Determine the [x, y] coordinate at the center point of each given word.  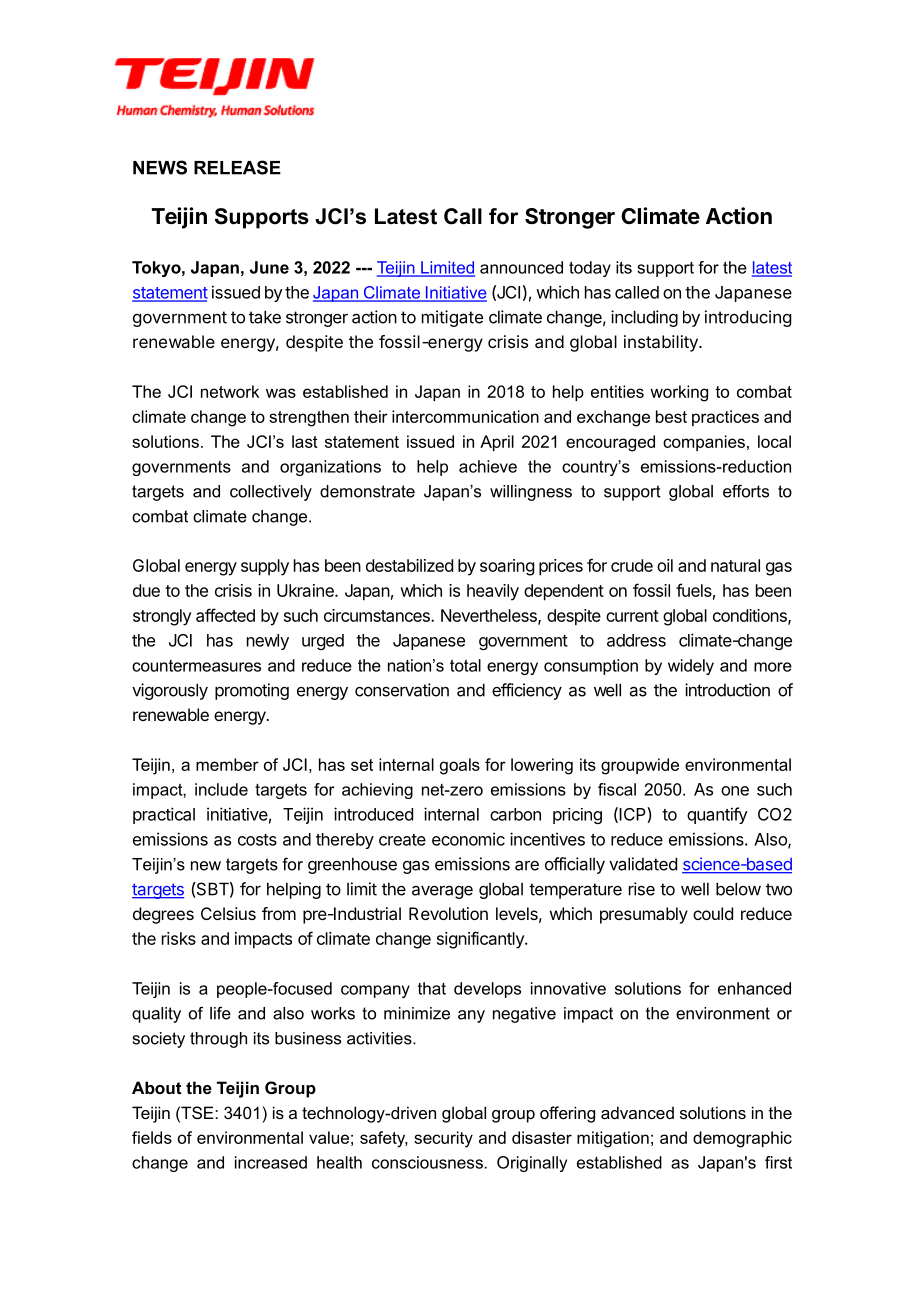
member [227, 764]
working [679, 393]
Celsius [228, 913]
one [735, 791]
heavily [493, 592]
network [230, 391]
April [497, 443]
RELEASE [237, 167]
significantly [481, 940]
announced [521, 267]
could [713, 913]
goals [460, 766]
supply [265, 567]
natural [735, 565]
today [590, 269]
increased [271, 1162]
